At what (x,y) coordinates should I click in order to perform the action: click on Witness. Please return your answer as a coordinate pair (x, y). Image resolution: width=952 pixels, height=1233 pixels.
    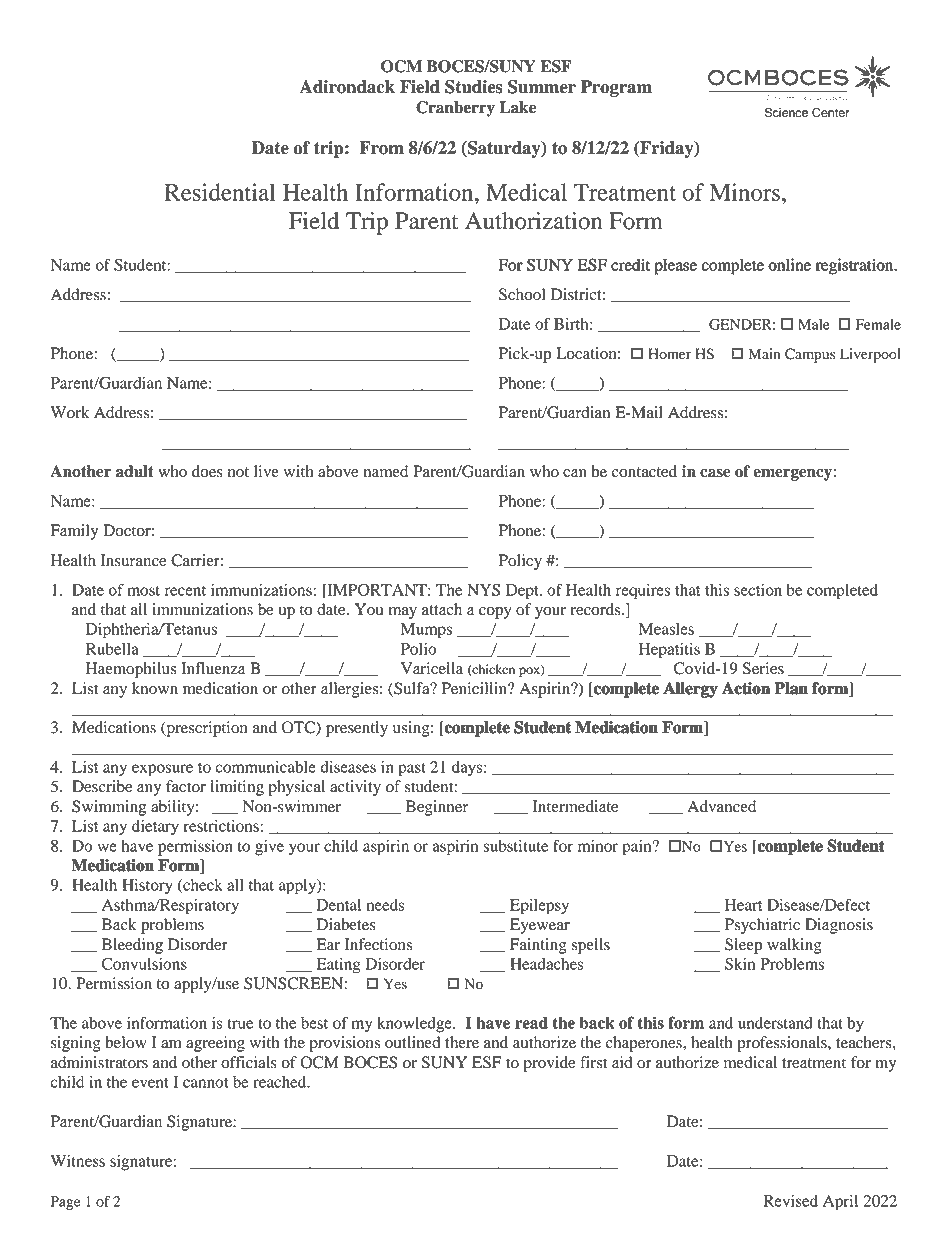
    Looking at the image, I should click on (77, 1161).
